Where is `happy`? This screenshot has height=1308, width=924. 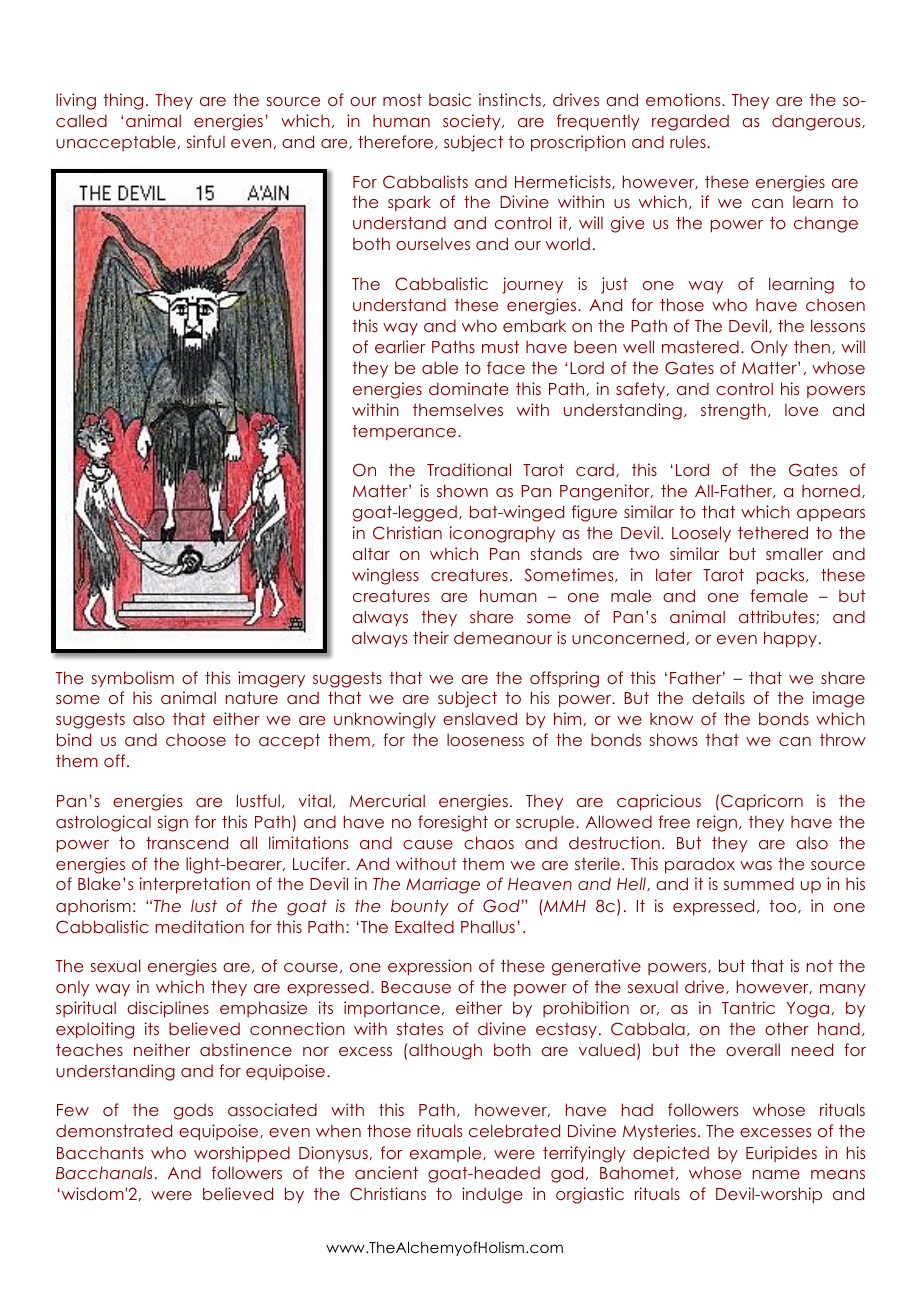
happy is located at coordinates (790, 639).
